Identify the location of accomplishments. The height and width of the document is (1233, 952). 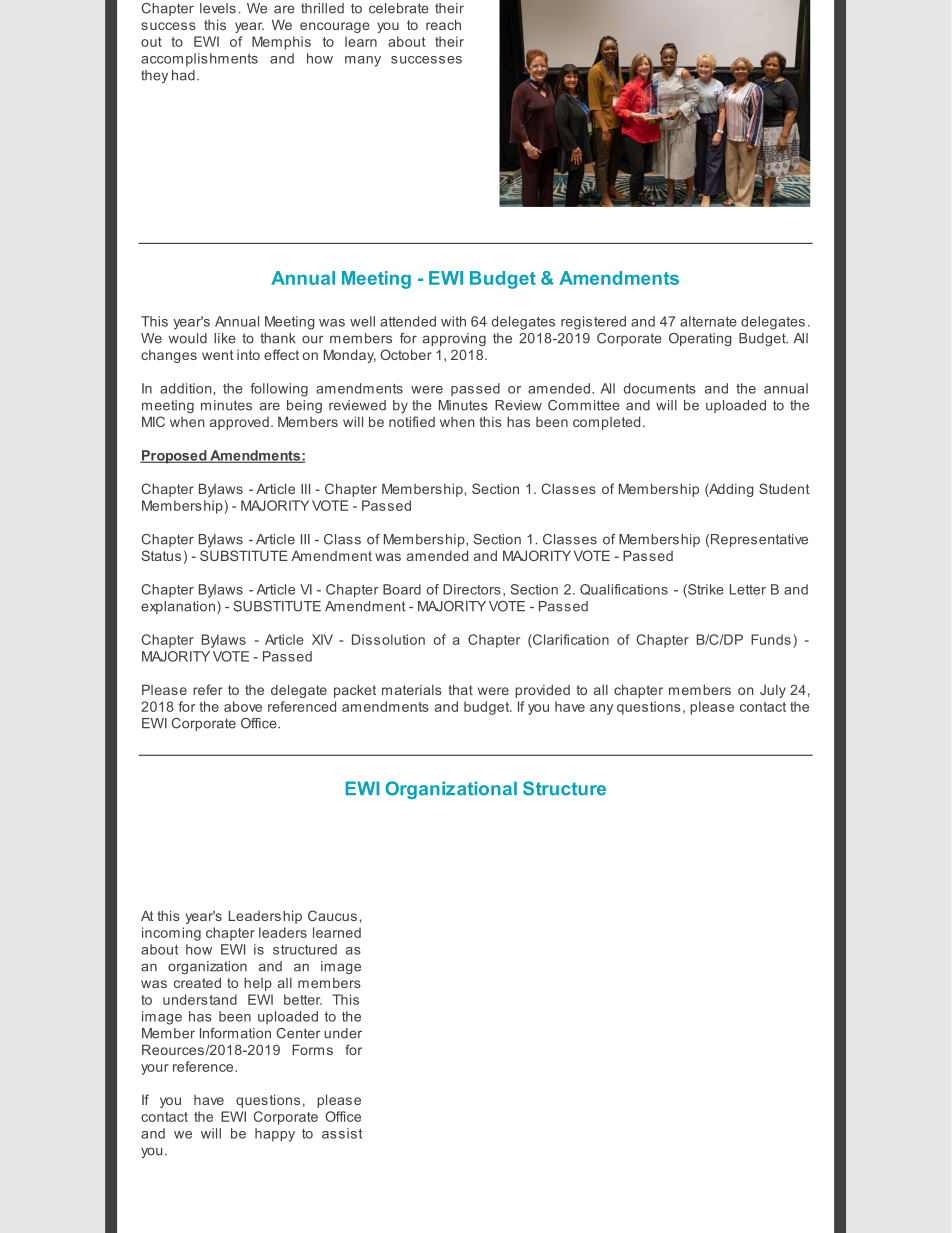
(199, 60).
